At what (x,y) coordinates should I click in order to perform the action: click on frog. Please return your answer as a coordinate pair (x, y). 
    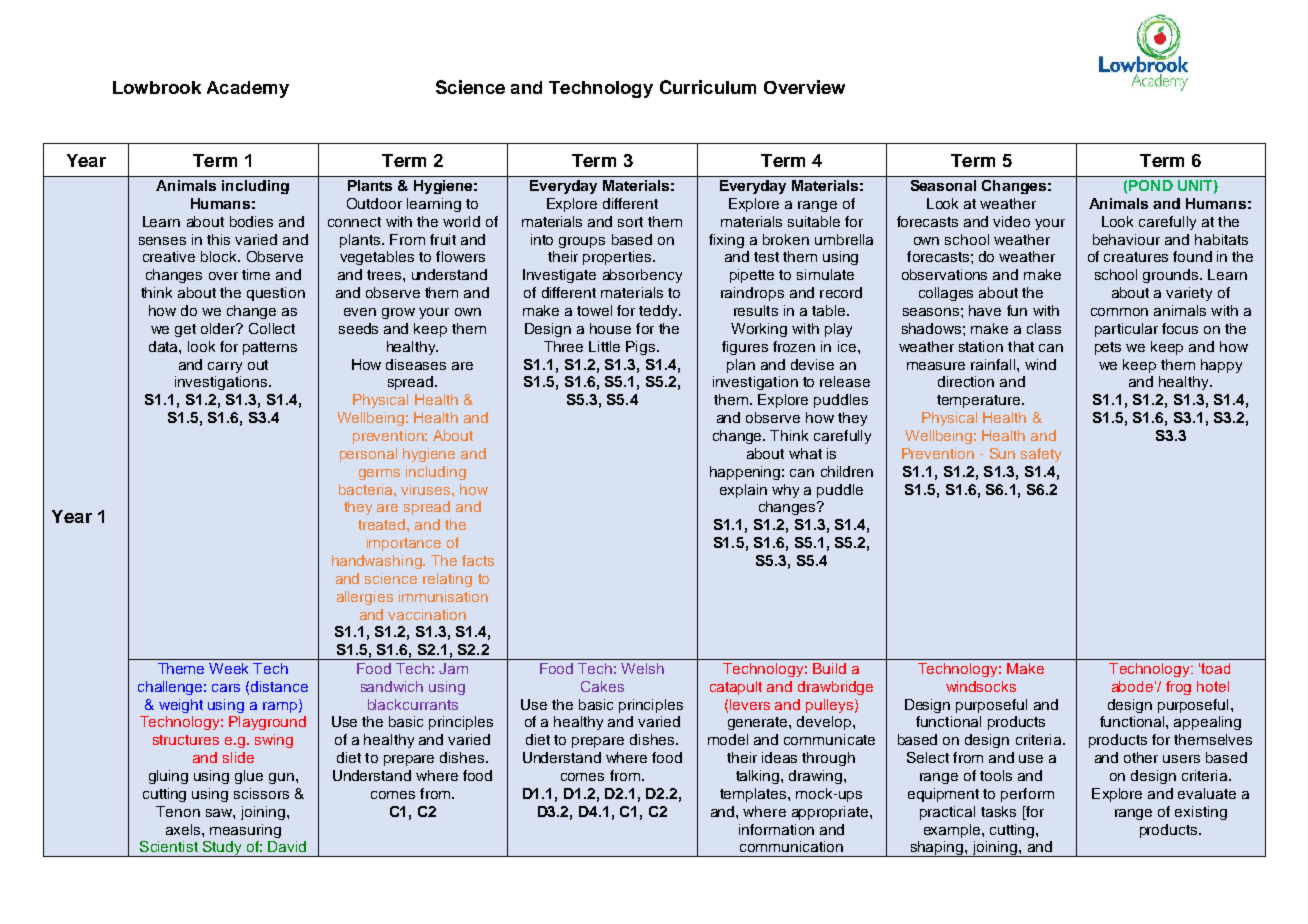
    Looking at the image, I should click on (1178, 688).
